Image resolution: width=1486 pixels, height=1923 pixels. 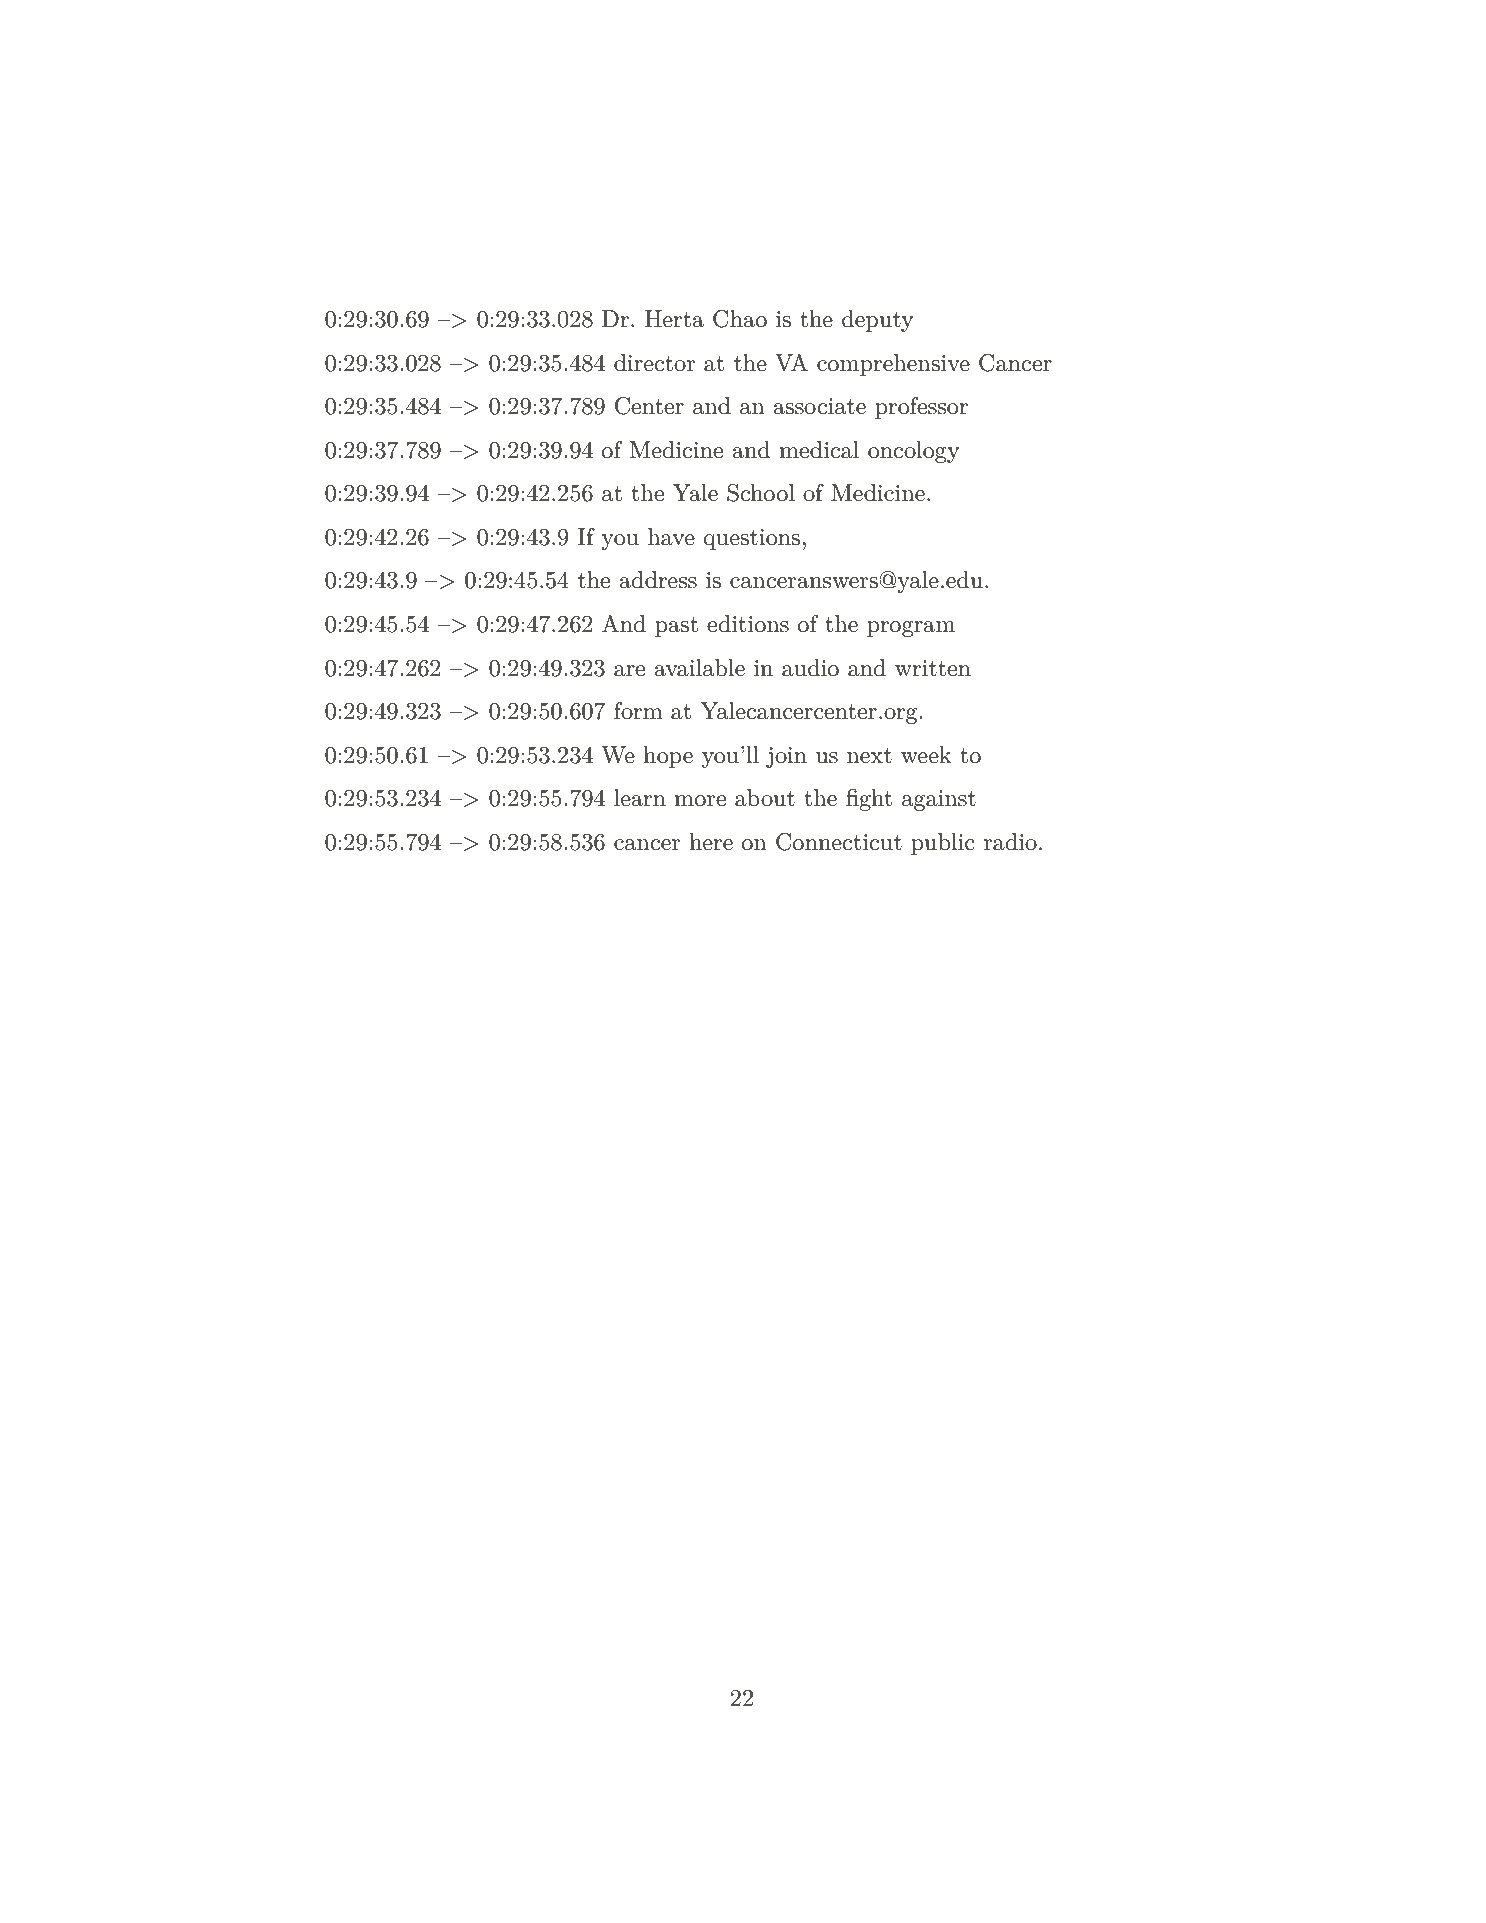 I want to click on oncology, so click(x=913, y=452).
